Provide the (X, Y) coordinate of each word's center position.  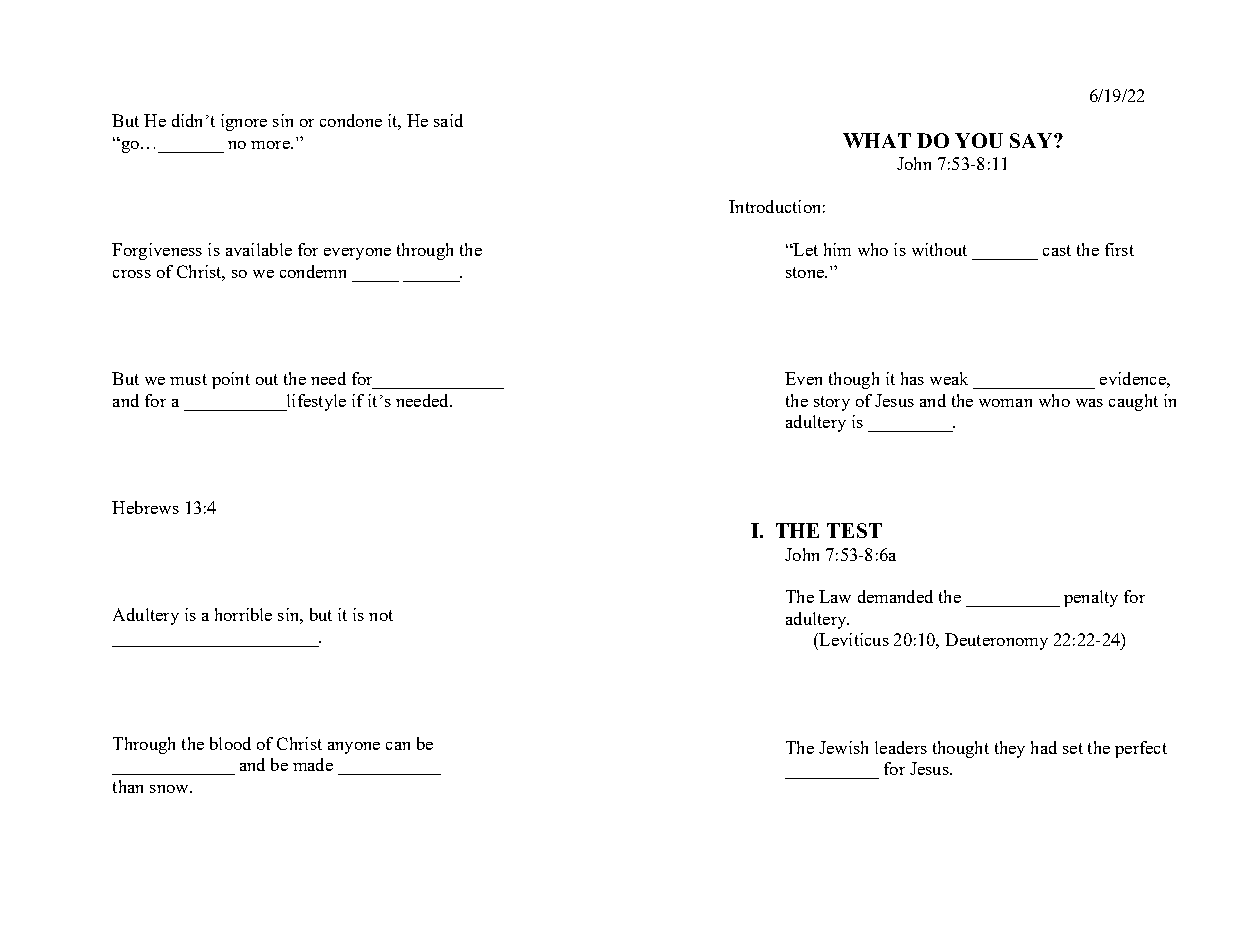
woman (1005, 403)
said (448, 120)
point (231, 380)
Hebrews (145, 507)
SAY (1032, 140)
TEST (854, 530)
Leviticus (853, 639)
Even (803, 378)
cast (1057, 250)
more (271, 145)
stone (806, 272)
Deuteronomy (996, 641)
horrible (243, 614)
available (259, 249)
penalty (1091, 598)
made (313, 764)
